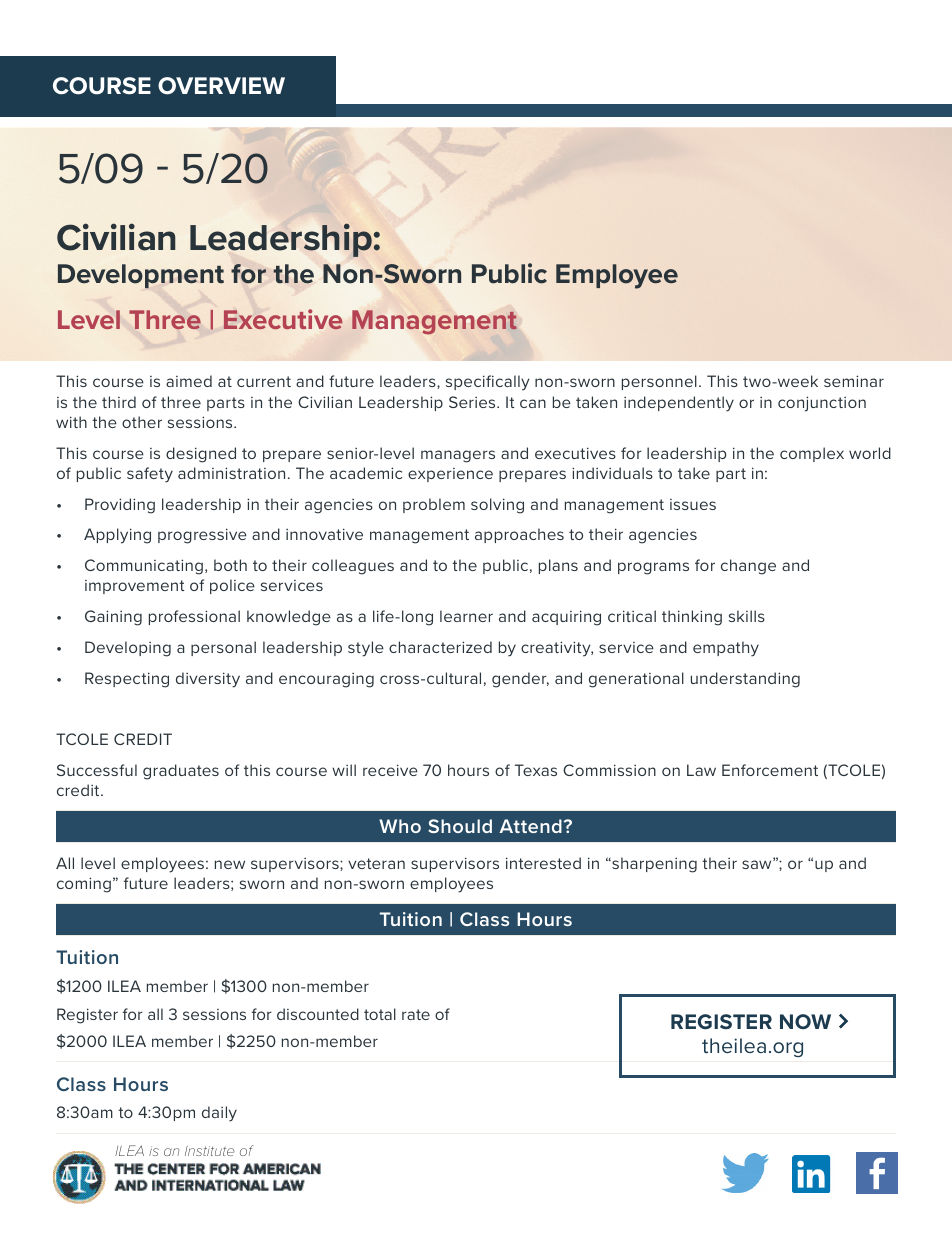 The height and width of the screenshot is (1233, 952). I want to click on rate, so click(416, 1014).
